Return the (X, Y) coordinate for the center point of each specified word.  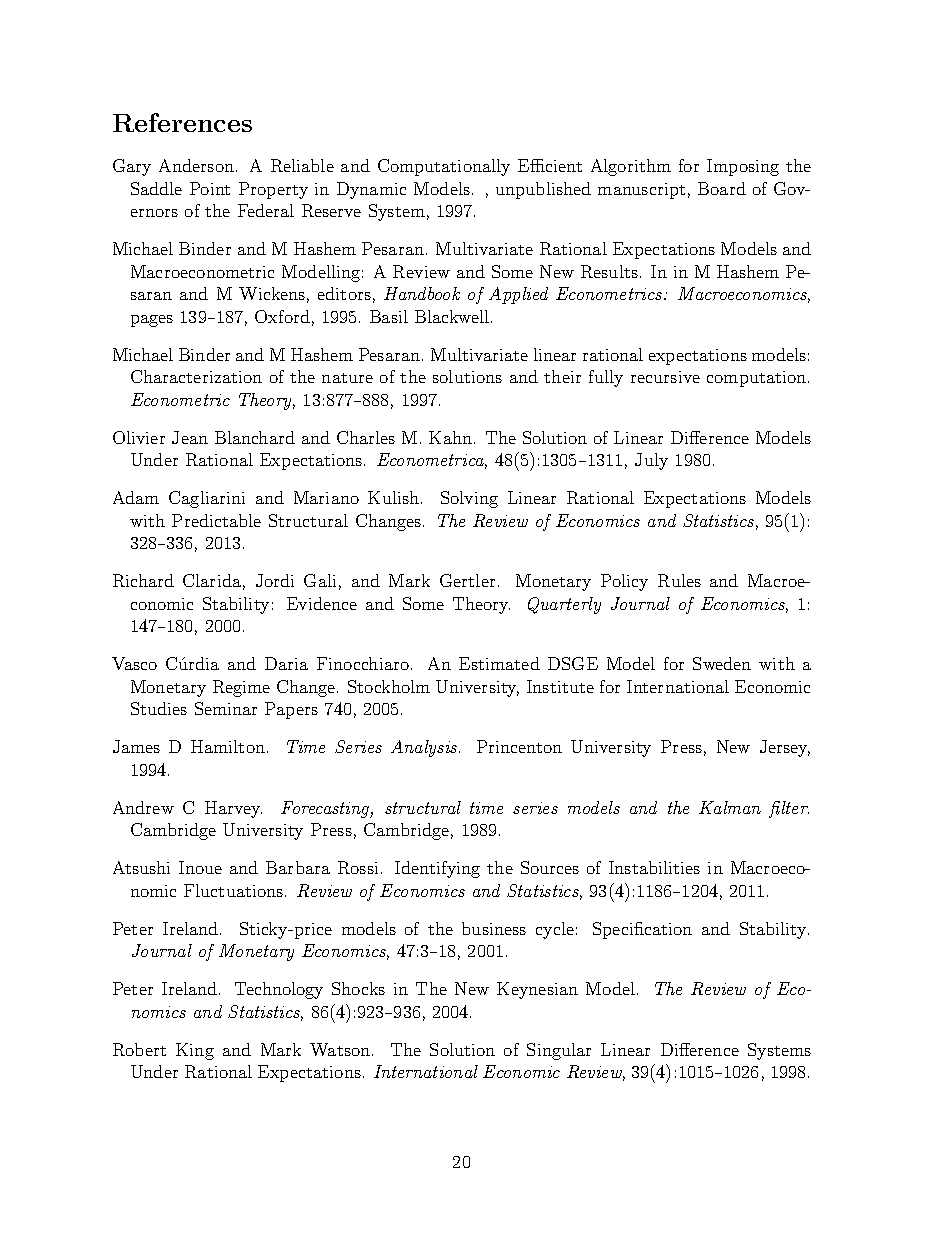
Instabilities (654, 867)
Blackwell (452, 316)
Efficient (550, 165)
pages (152, 321)
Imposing (743, 167)
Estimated (499, 663)
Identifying (437, 869)
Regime (241, 688)
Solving (469, 499)
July (651, 461)
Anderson (196, 165)
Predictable (216, 520)
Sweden (722, 663)
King (195, 1051)
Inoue (200, 867)
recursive (665, 377)
